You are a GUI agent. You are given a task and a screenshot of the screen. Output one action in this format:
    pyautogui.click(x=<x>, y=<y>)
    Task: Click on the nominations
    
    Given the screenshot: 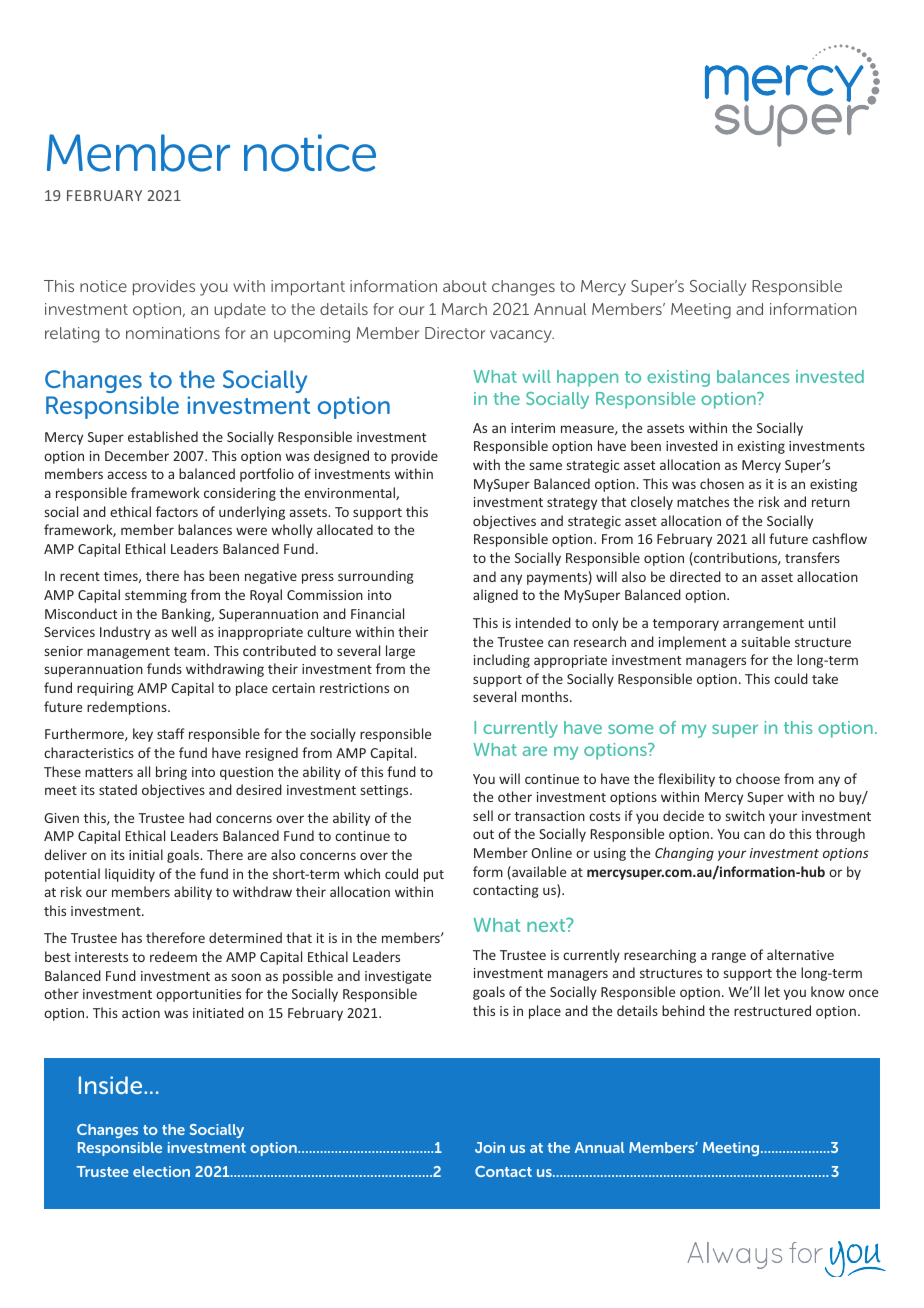 What is the action you would take?
    pyautogui.click(x=173, y=333)
